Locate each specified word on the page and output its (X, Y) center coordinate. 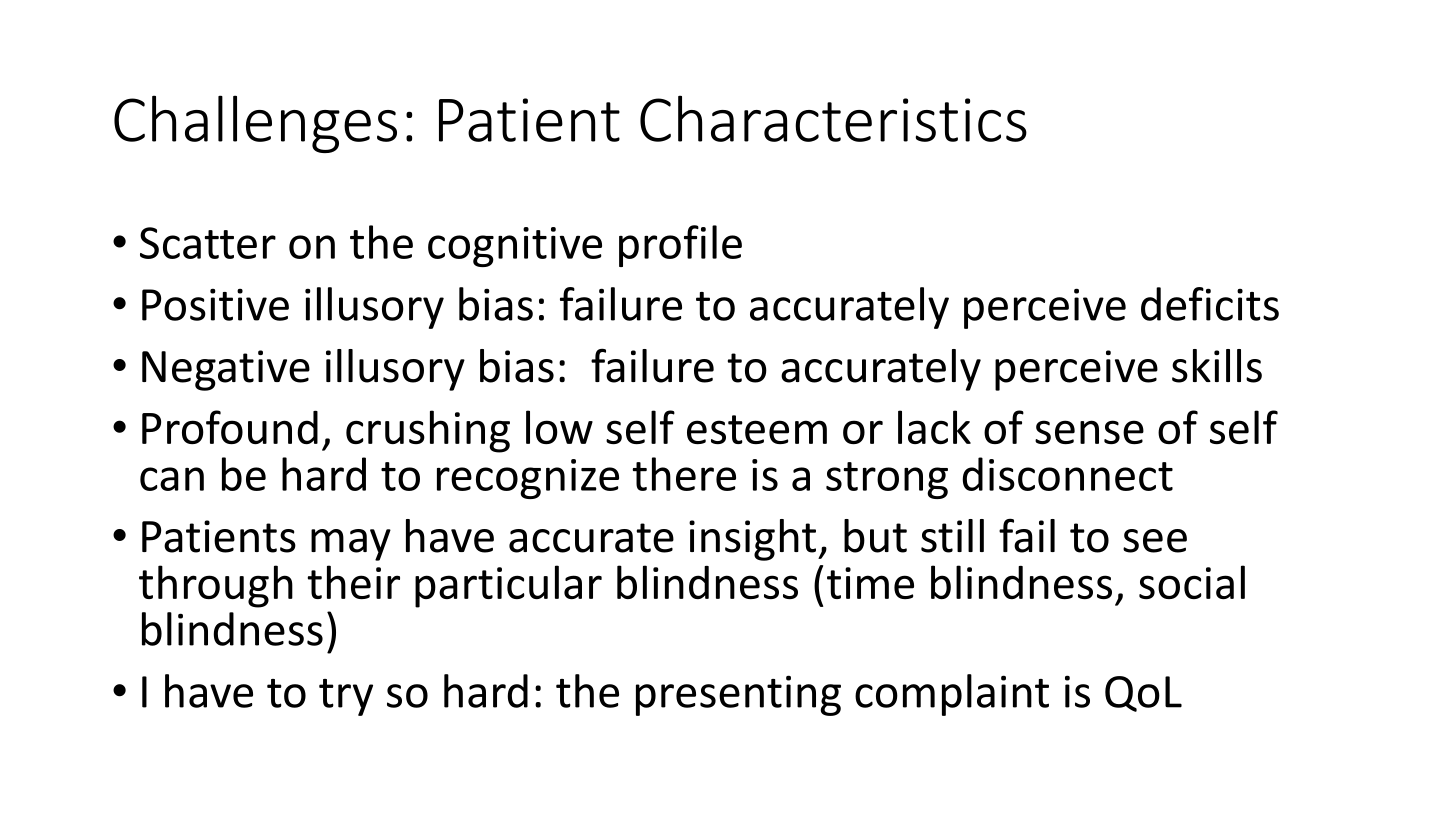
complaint (952, 695)
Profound (230, 427)
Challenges (255, 124)
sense (1089, 432)
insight (752, 540)
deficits (1210, 304)
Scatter (208, 243)
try (346, 697)
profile (680, 246)
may (351, 545)
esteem (757, 429)
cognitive (515, 247)
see (1155, 541)
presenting (738, 695)
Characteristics (833, 118)
